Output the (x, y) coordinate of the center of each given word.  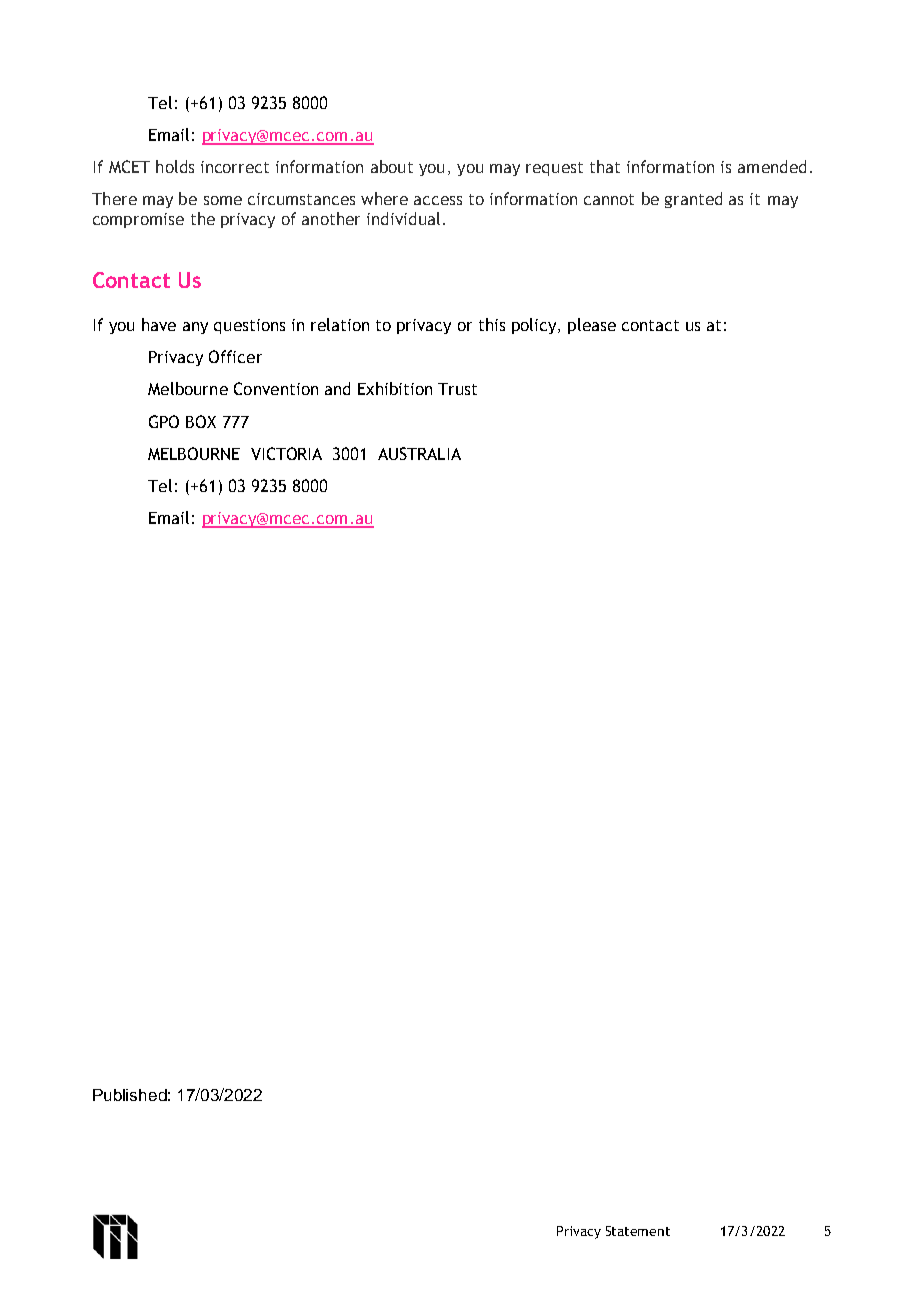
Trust (457, 389)
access (438, 200)
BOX (201, 421)
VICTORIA (286, 453)
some (223, 200)
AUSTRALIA (419, 453)
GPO (164, 421)
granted (693, 200)
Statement (638, 1231)
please (592, 326)
